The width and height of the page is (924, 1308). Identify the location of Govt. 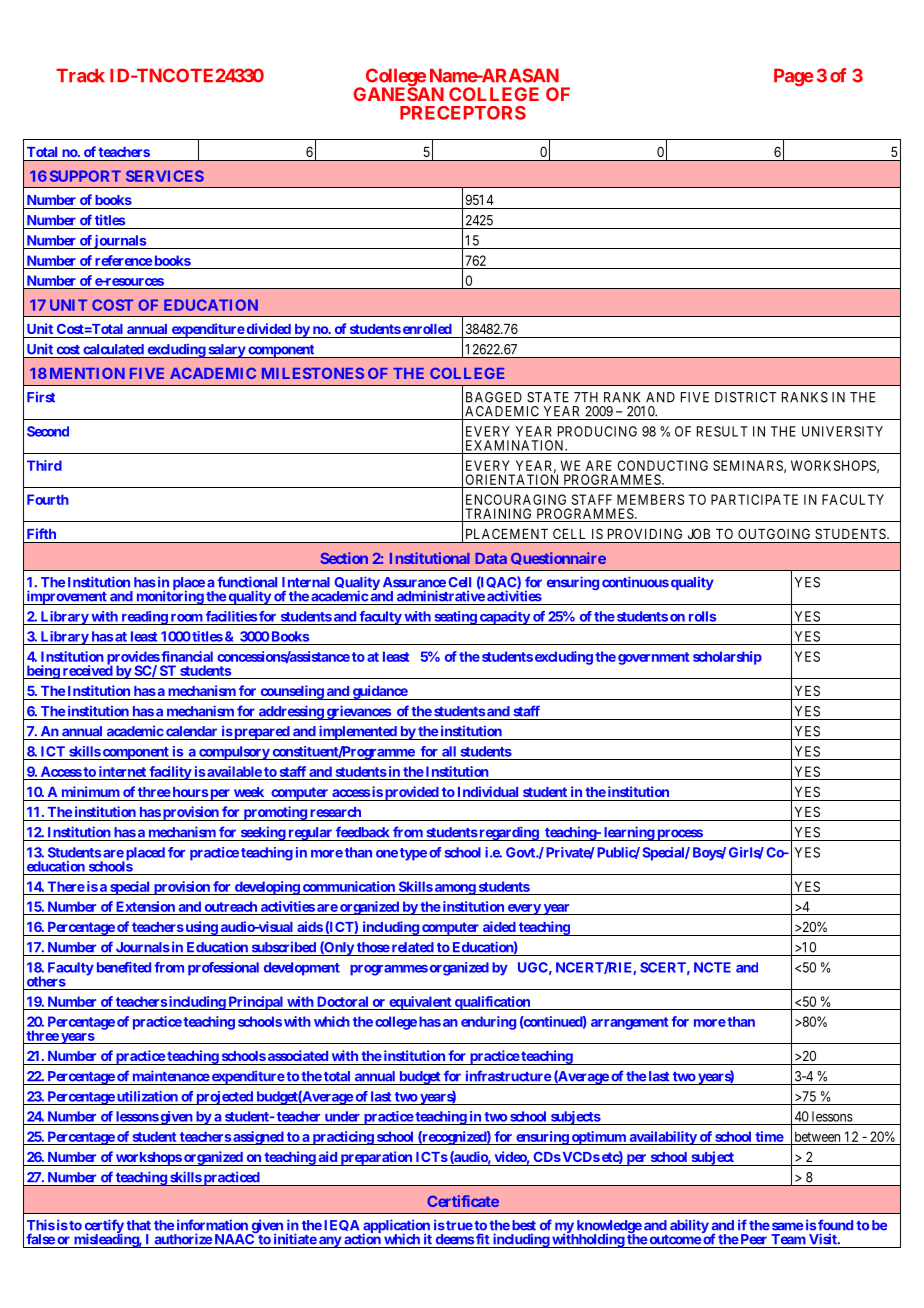
(521, 852).
